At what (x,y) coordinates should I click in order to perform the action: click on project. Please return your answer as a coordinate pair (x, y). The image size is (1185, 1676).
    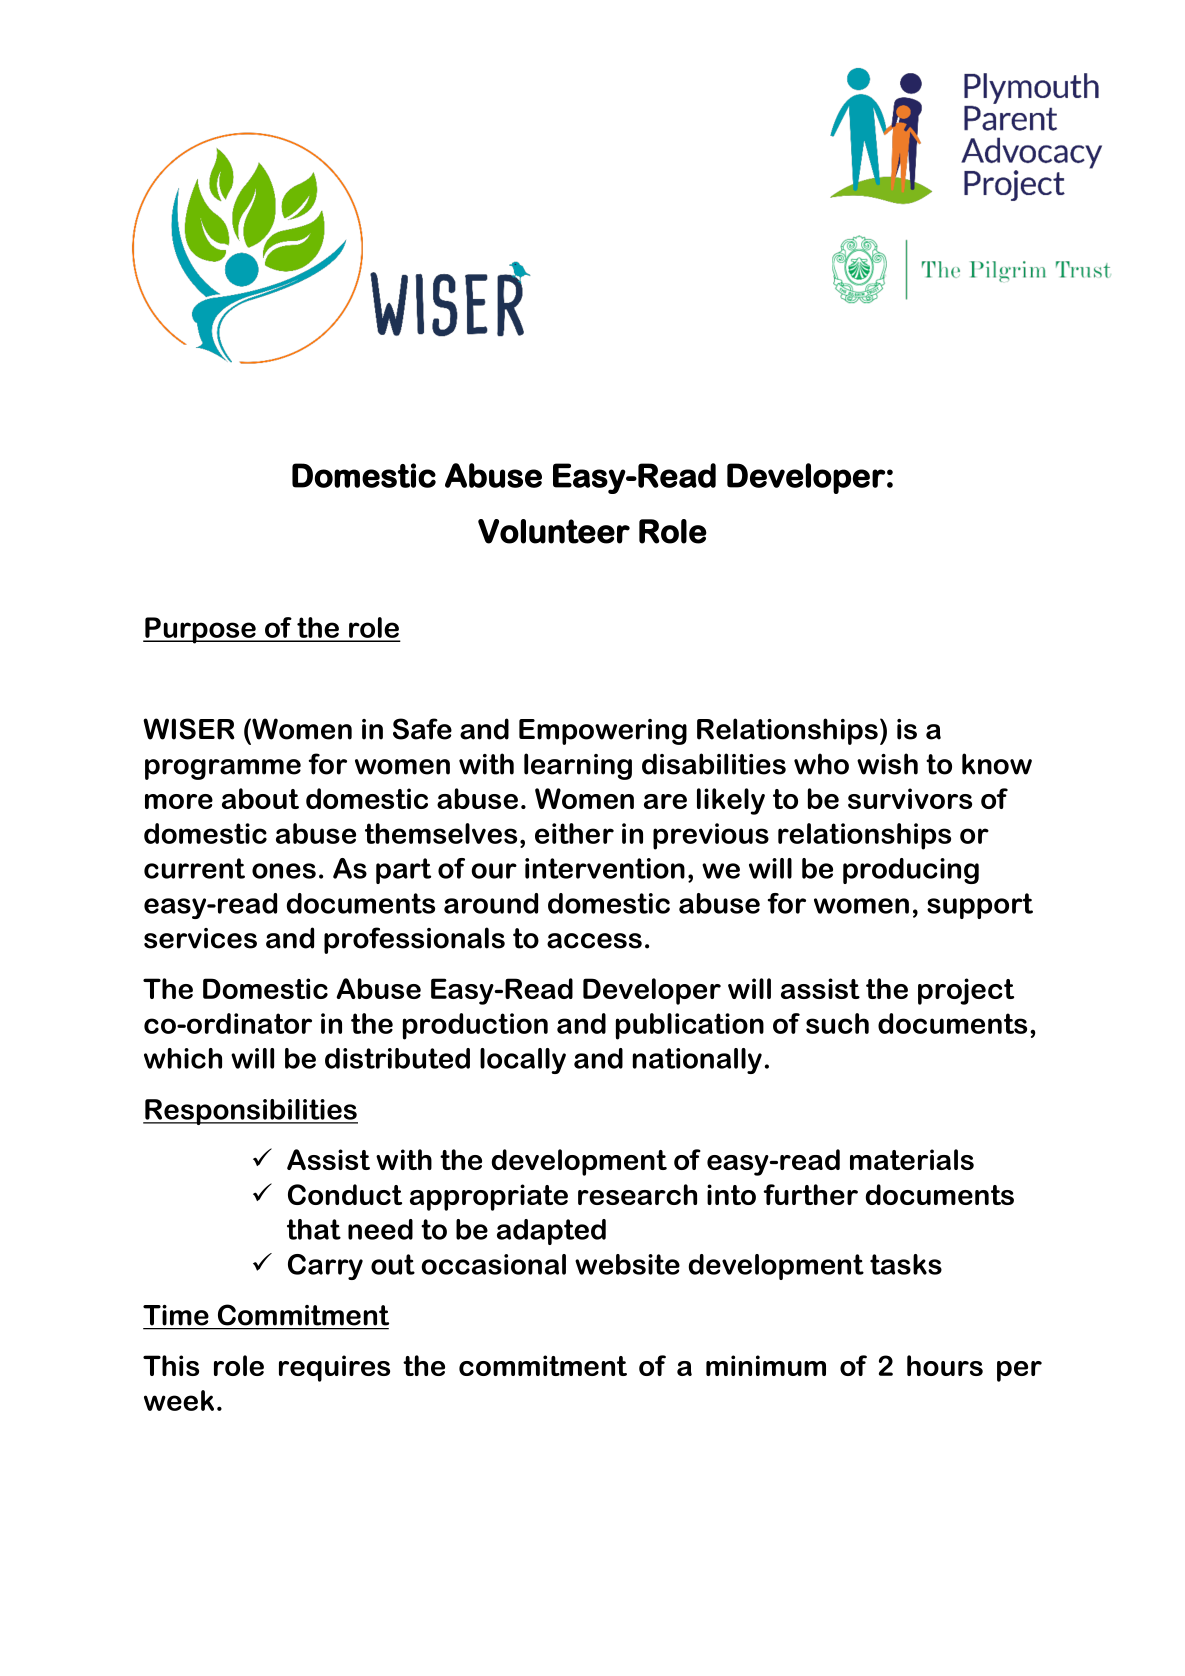
    Looking at the image, I should click on (966, 991).
